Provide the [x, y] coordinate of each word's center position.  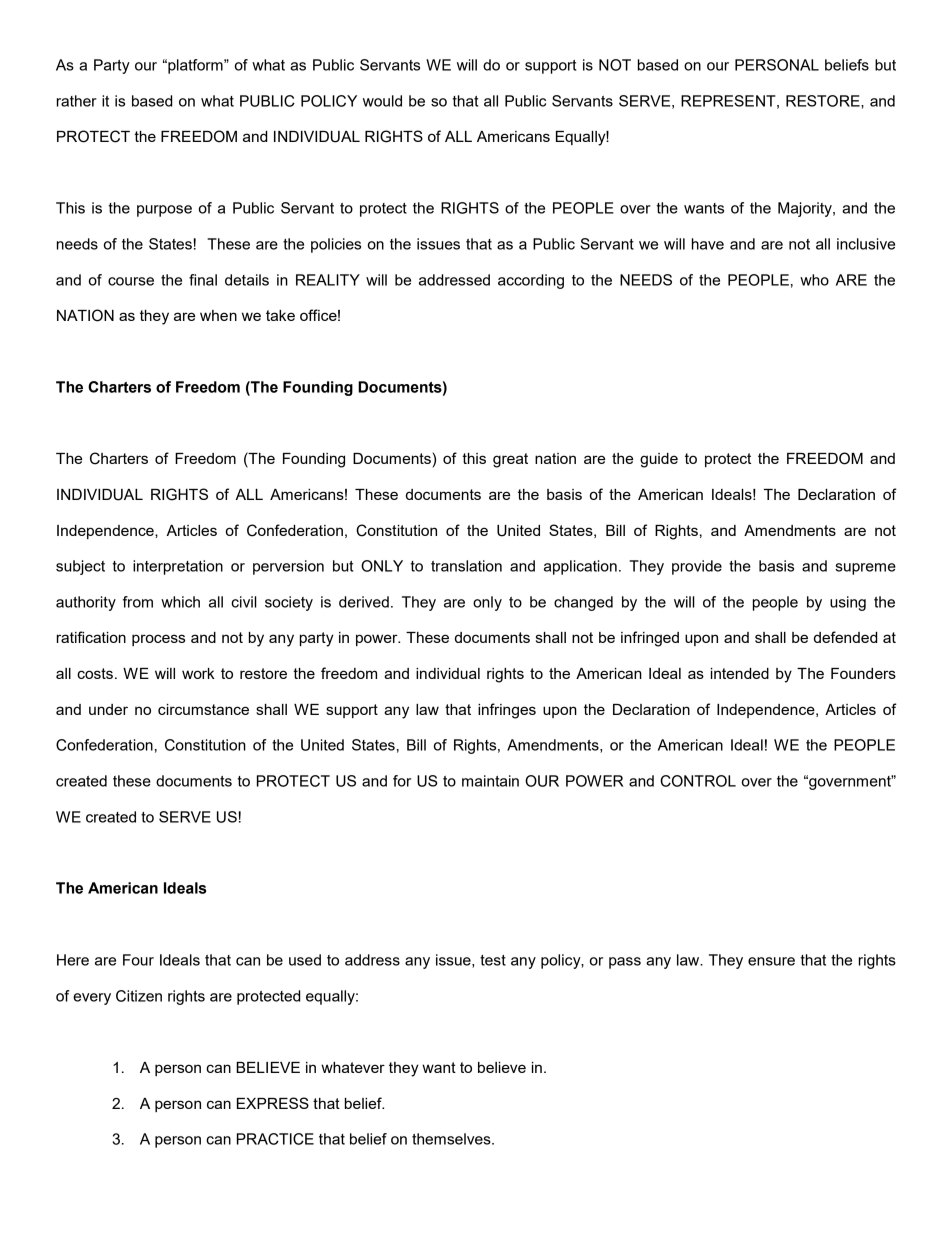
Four [138, 960]
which [180, 602]
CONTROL [698, 781]
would [382, 101]
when [218, 315]
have [708, 244]
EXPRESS [273, 1103]
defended [845, 637]
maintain [490, 781]
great [510, 460]
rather [77, 101]
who [814, 280]
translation [466, 566]
